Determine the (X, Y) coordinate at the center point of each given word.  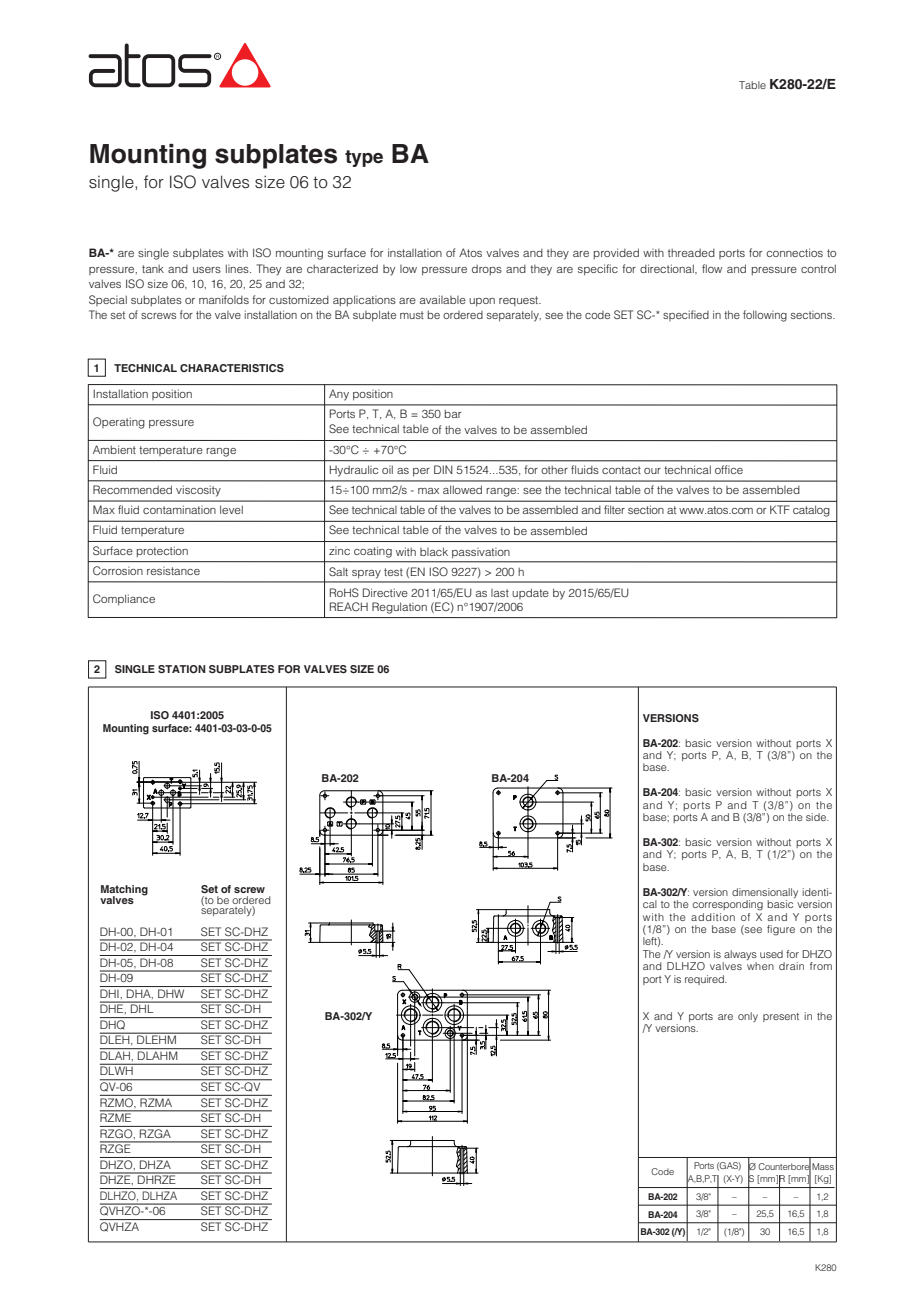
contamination (179, 509)
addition (713, 917)
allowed (462, 489)
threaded (691, 253)
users (207, 270)
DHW (171, 993)
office (729, 469)
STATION (182, 669)
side (817, 817)
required (705, 980)
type (364, 158)
